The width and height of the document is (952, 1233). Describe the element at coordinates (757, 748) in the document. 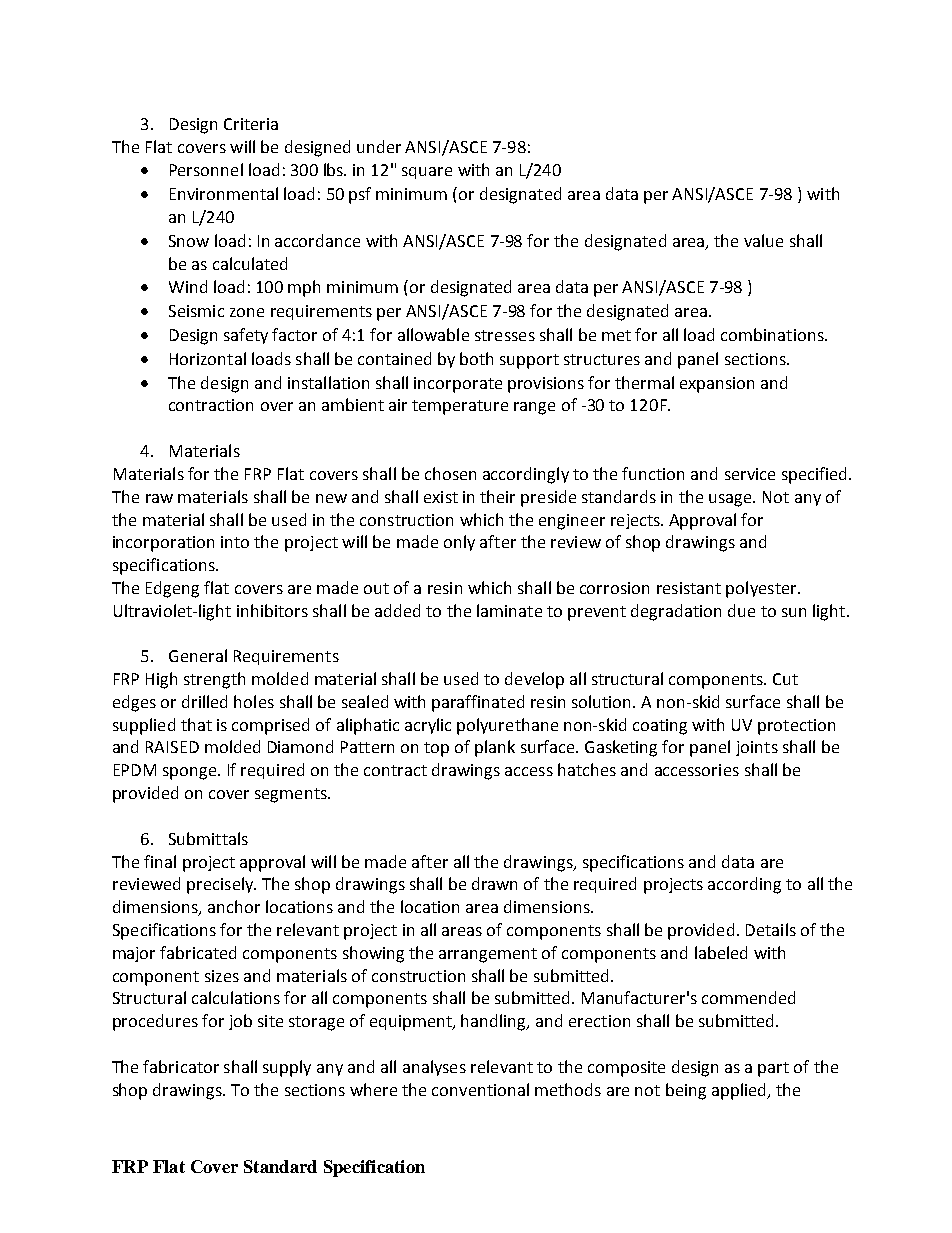

I see `joints` at that location.
